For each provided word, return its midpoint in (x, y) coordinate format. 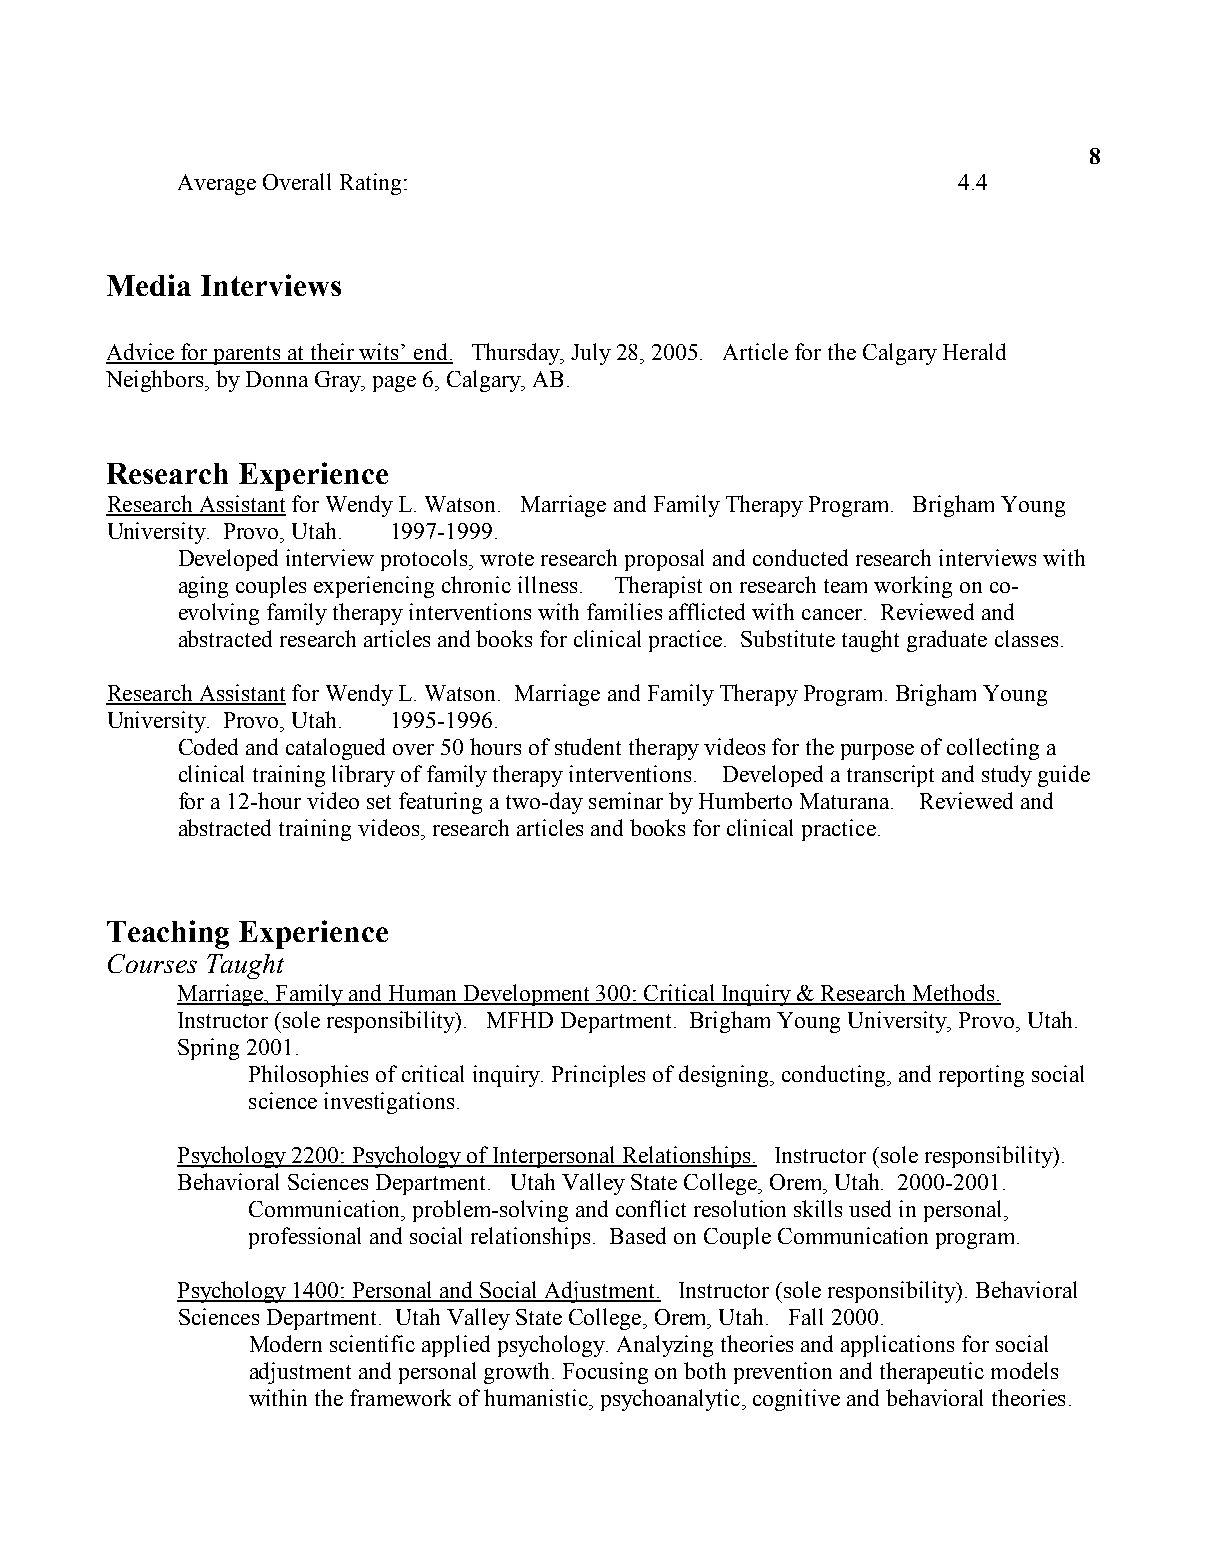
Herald (974, 351)
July (591, 354)
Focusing (605, 1373)
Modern (286, 1343)
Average (217, 184)
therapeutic (932, 1373)
